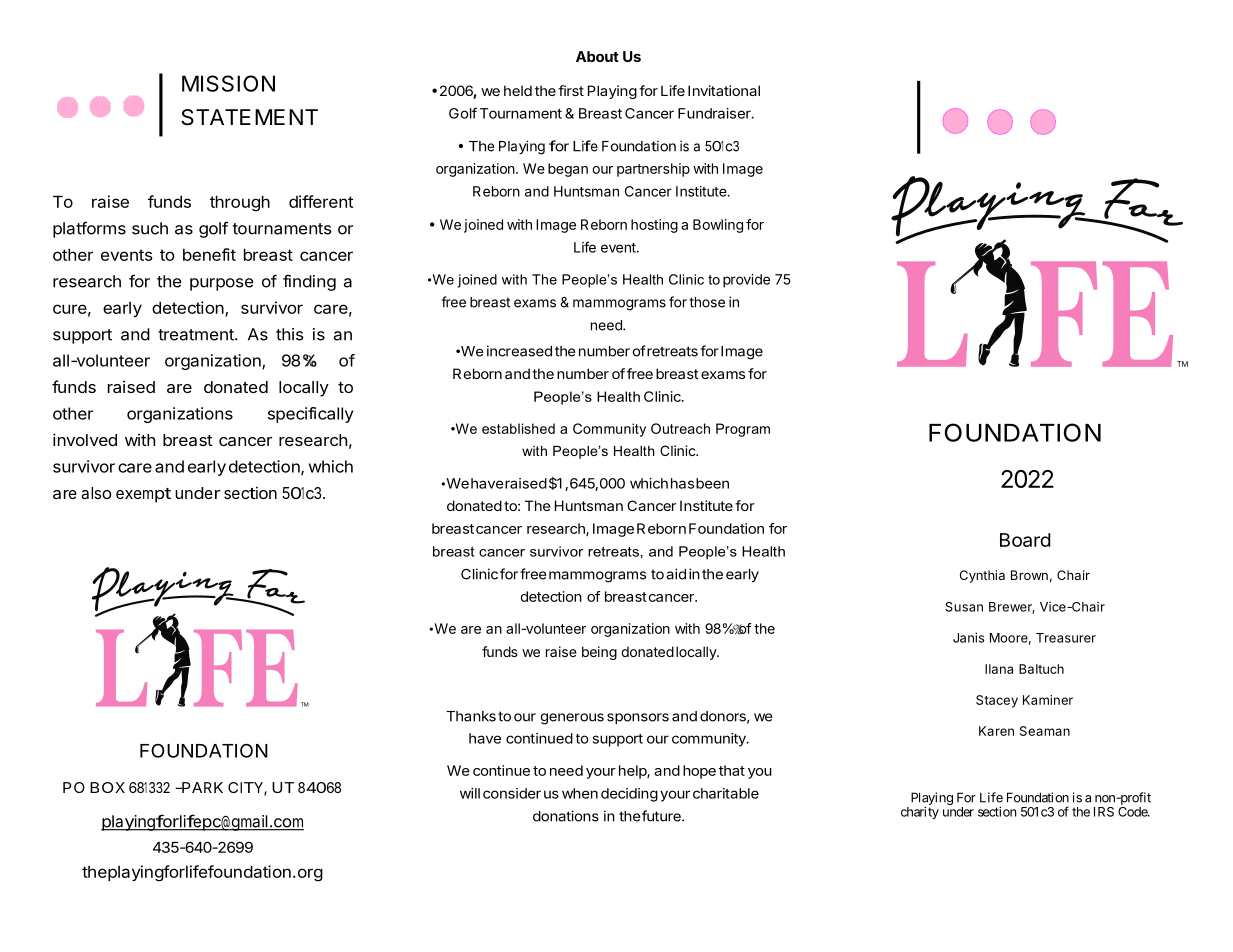  Describe the element at coordinates (629, 795) in the screenshot. I see `deciding` at that location.
